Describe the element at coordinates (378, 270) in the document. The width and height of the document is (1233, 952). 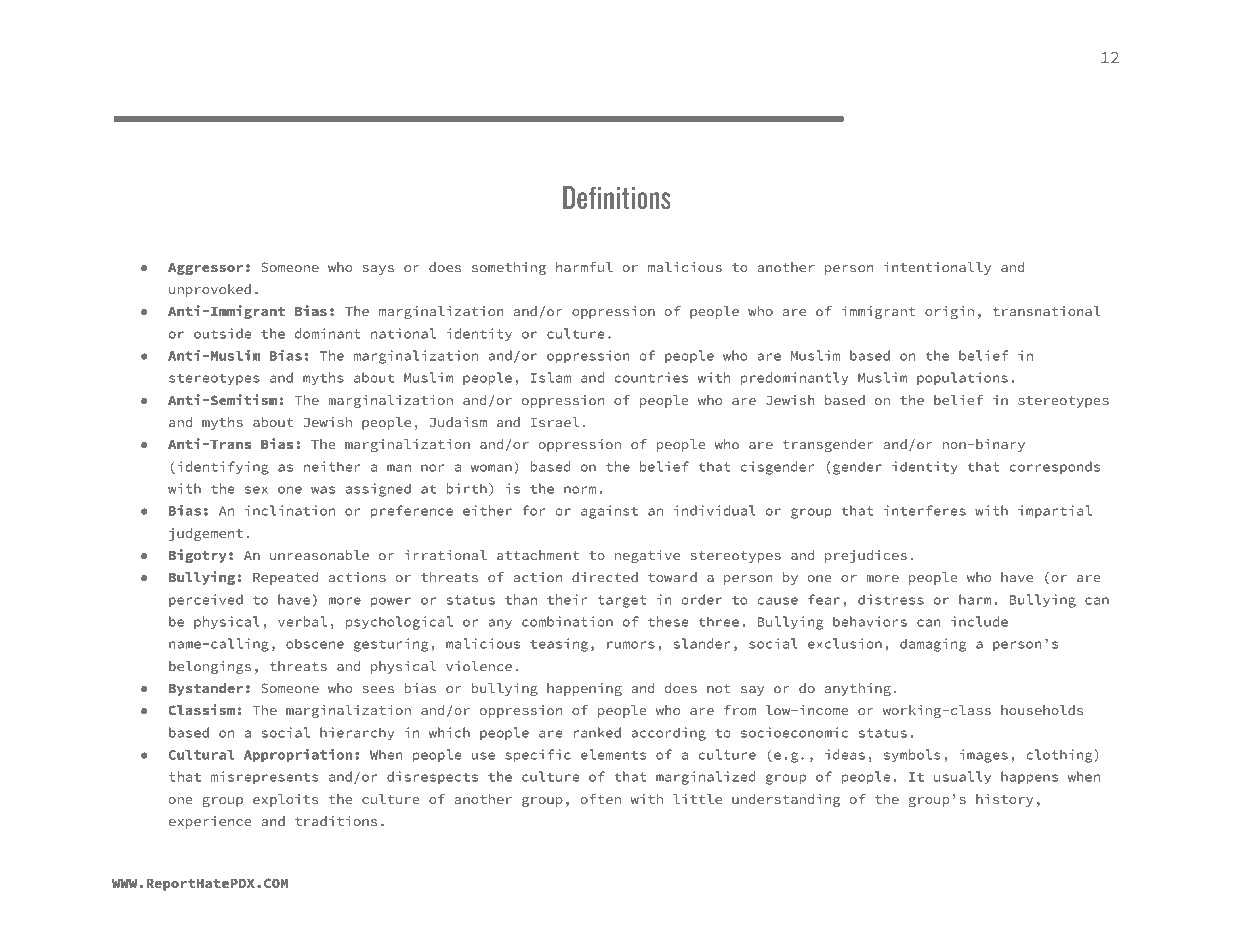
I see `says` at that location.
